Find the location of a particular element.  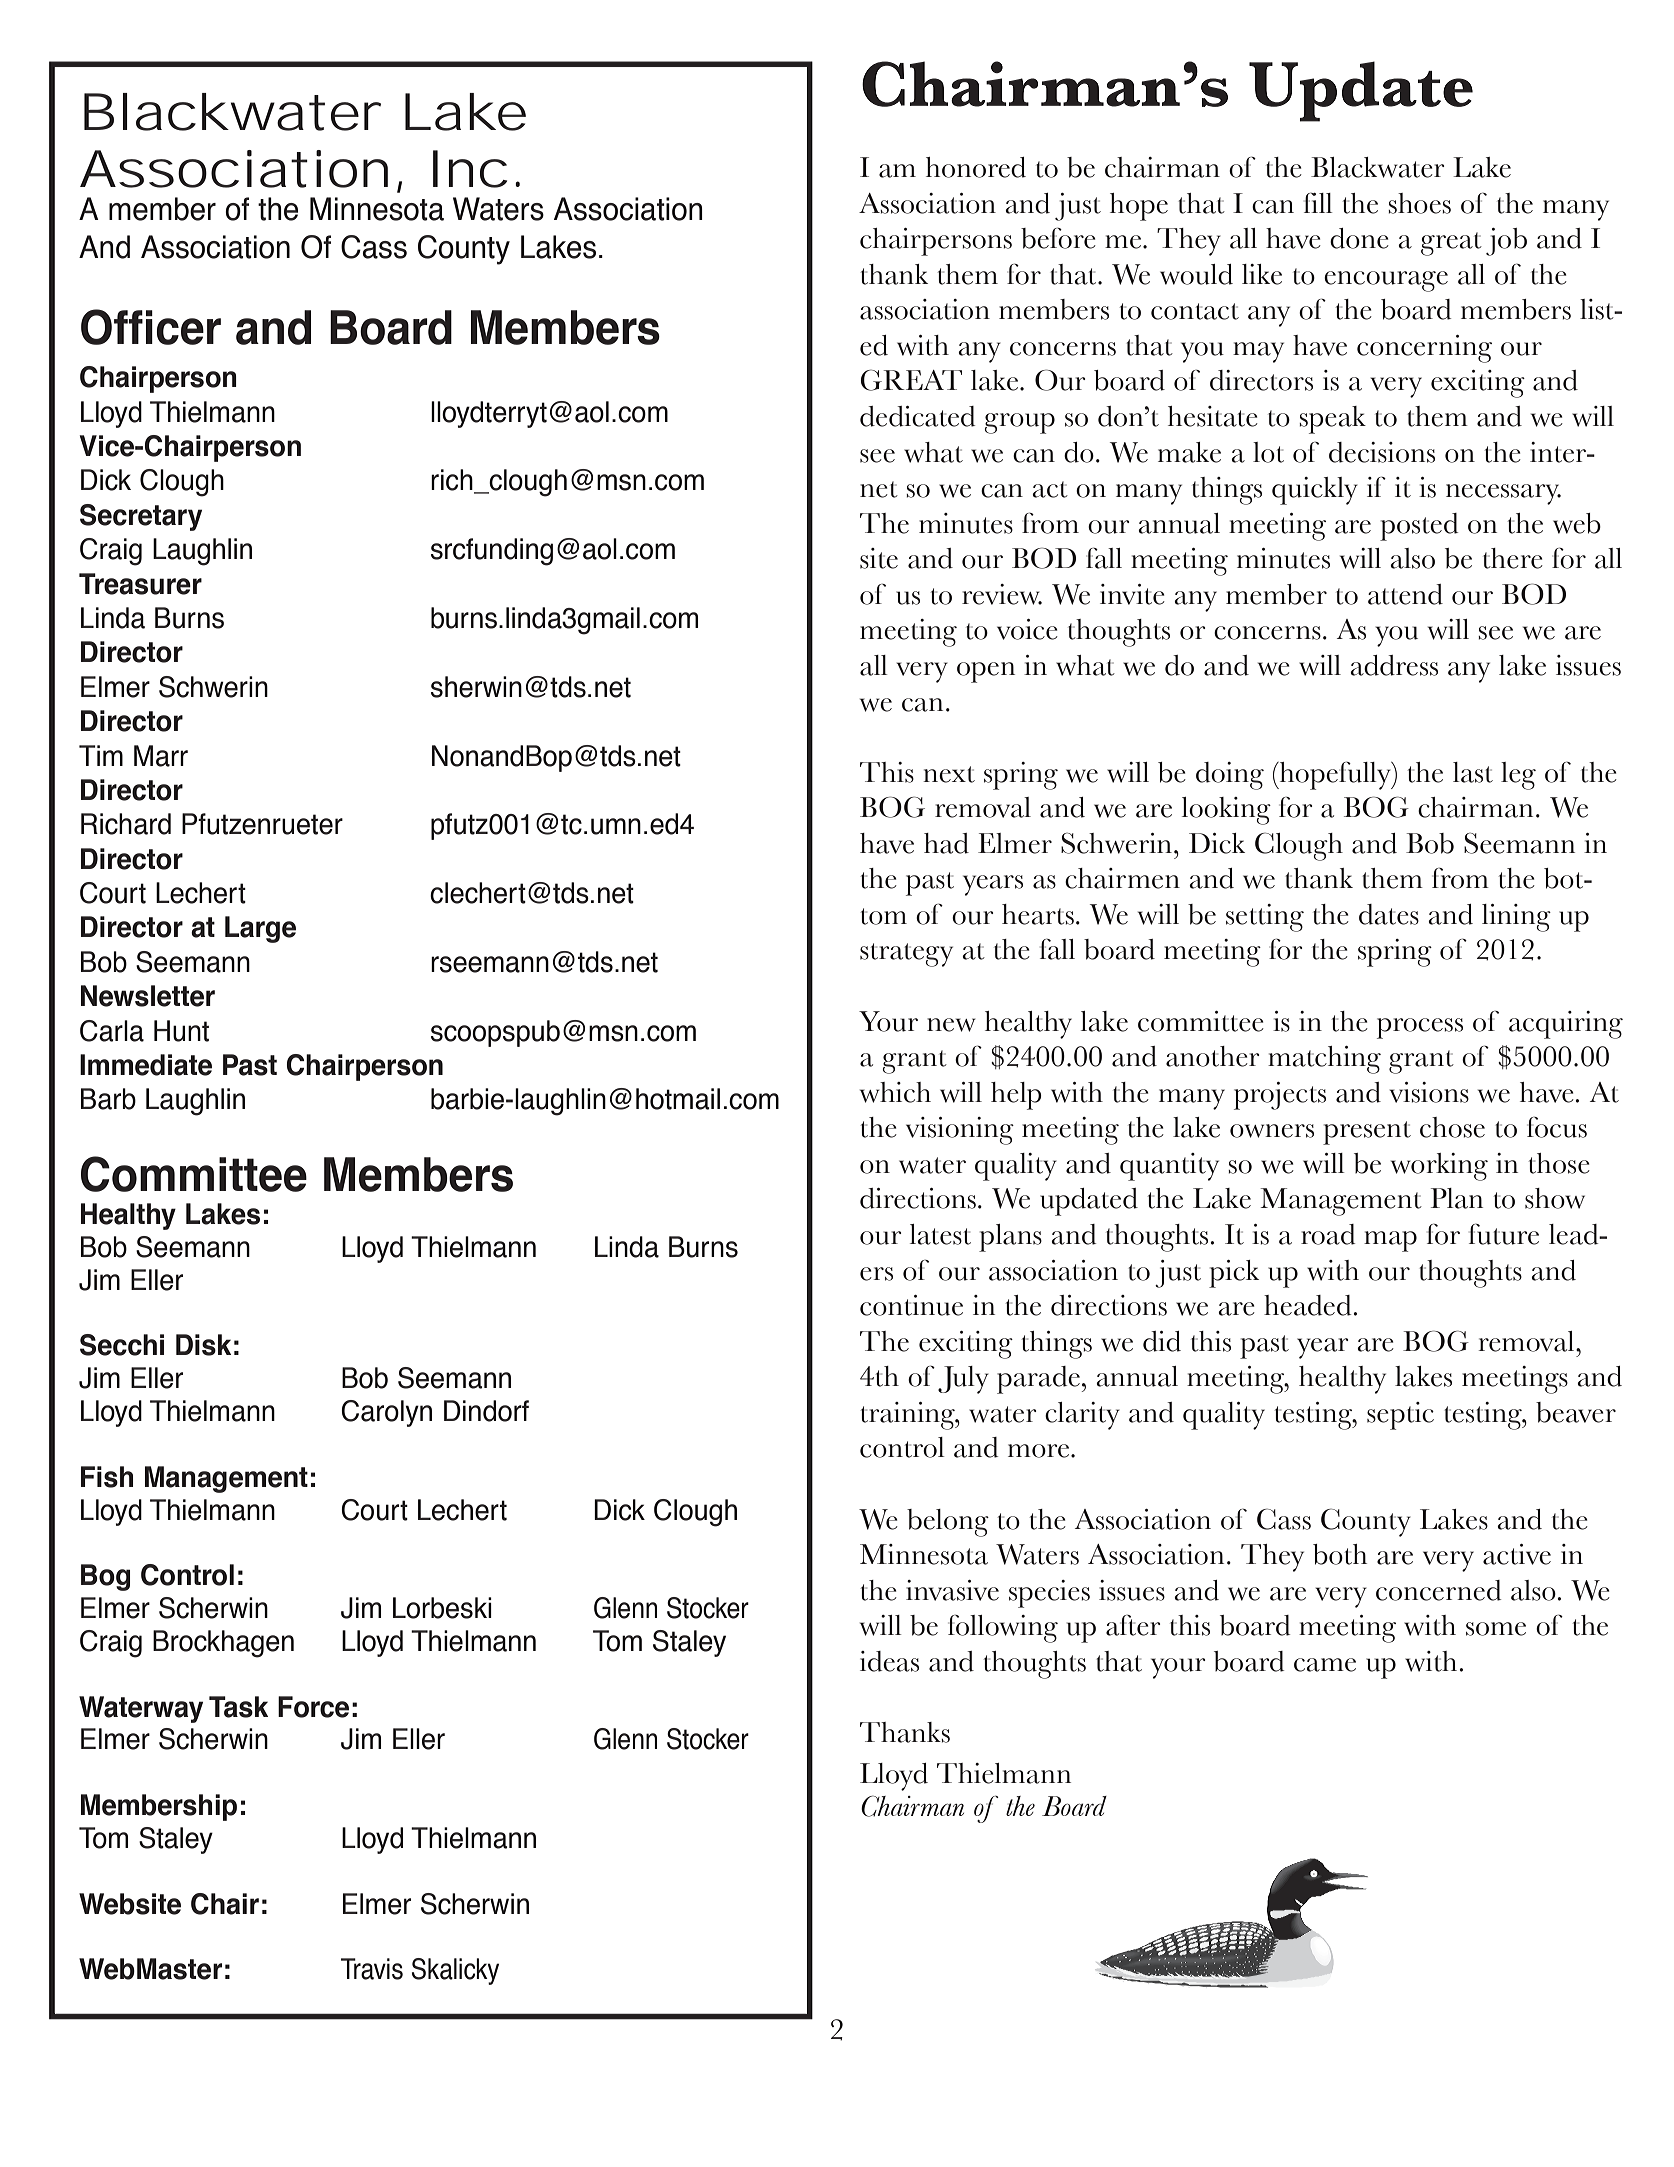

came is located at coordinates (1325, 1665).
